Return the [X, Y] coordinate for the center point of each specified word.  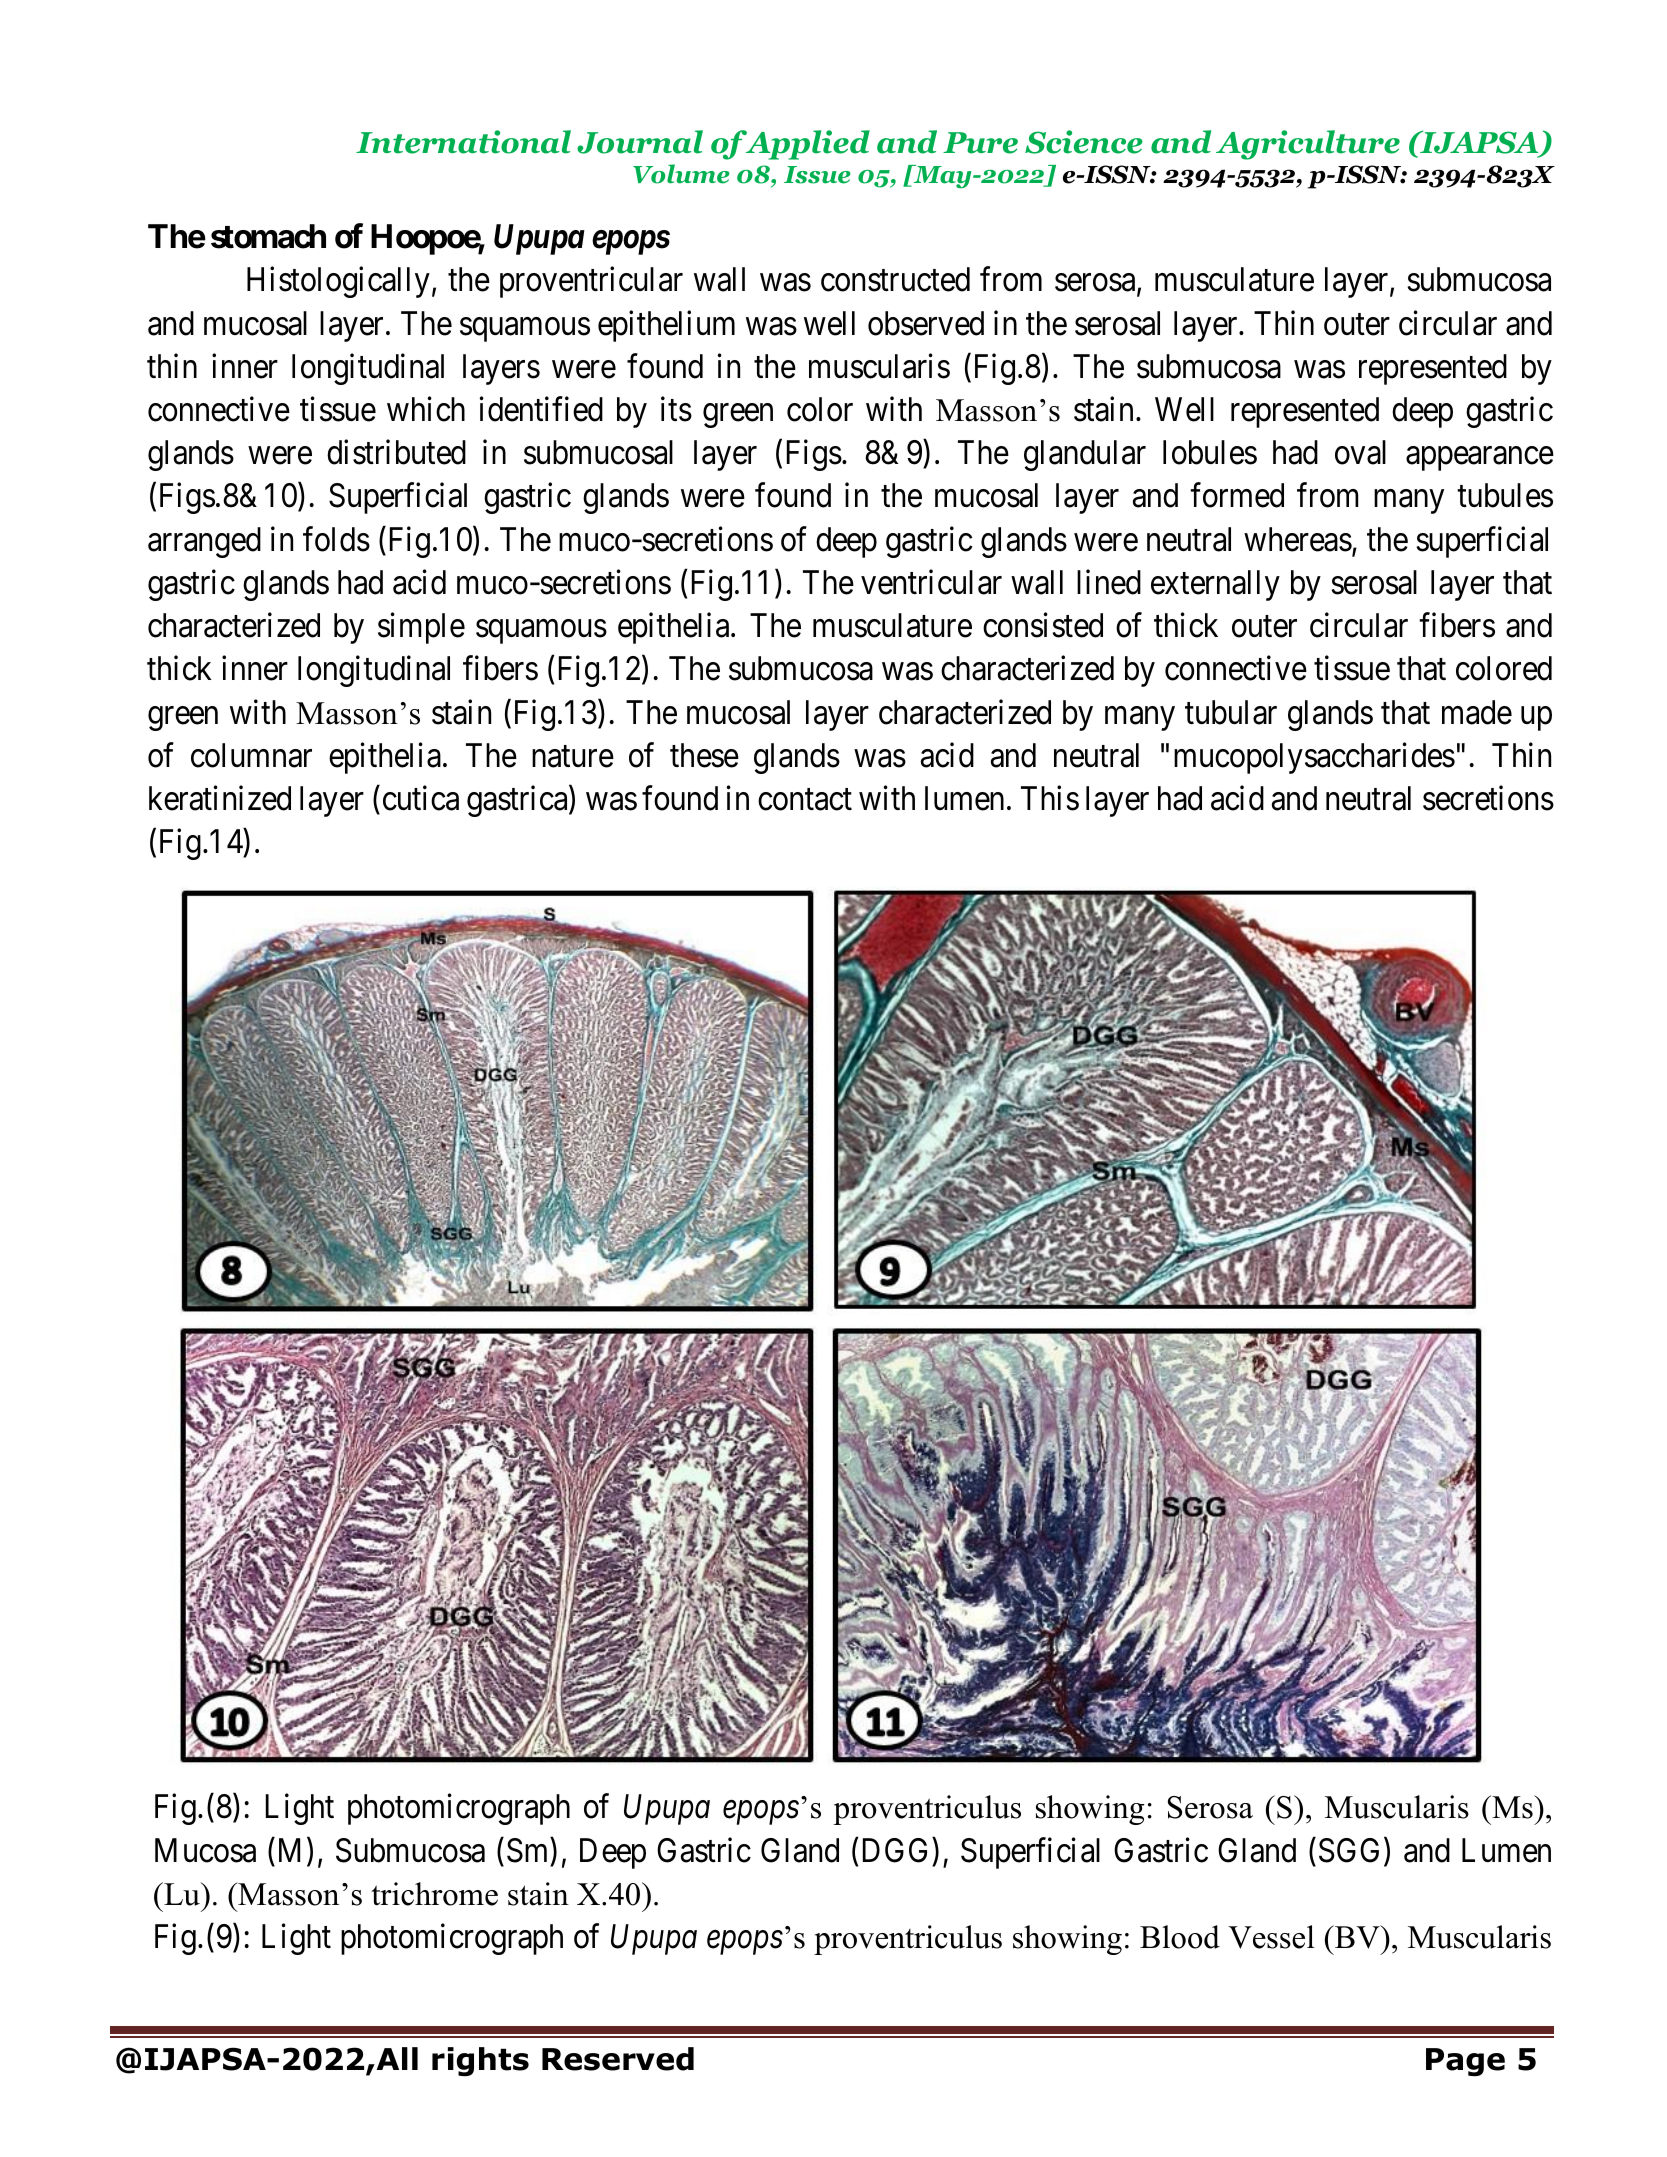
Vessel [1271, 1937]
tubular [1231, 712]
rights [480, 2062]
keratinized [220, 798]
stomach [268, 236]
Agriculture [1308, 145]
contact [805, 800]
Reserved [618, 2059]
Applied [806, 145]
